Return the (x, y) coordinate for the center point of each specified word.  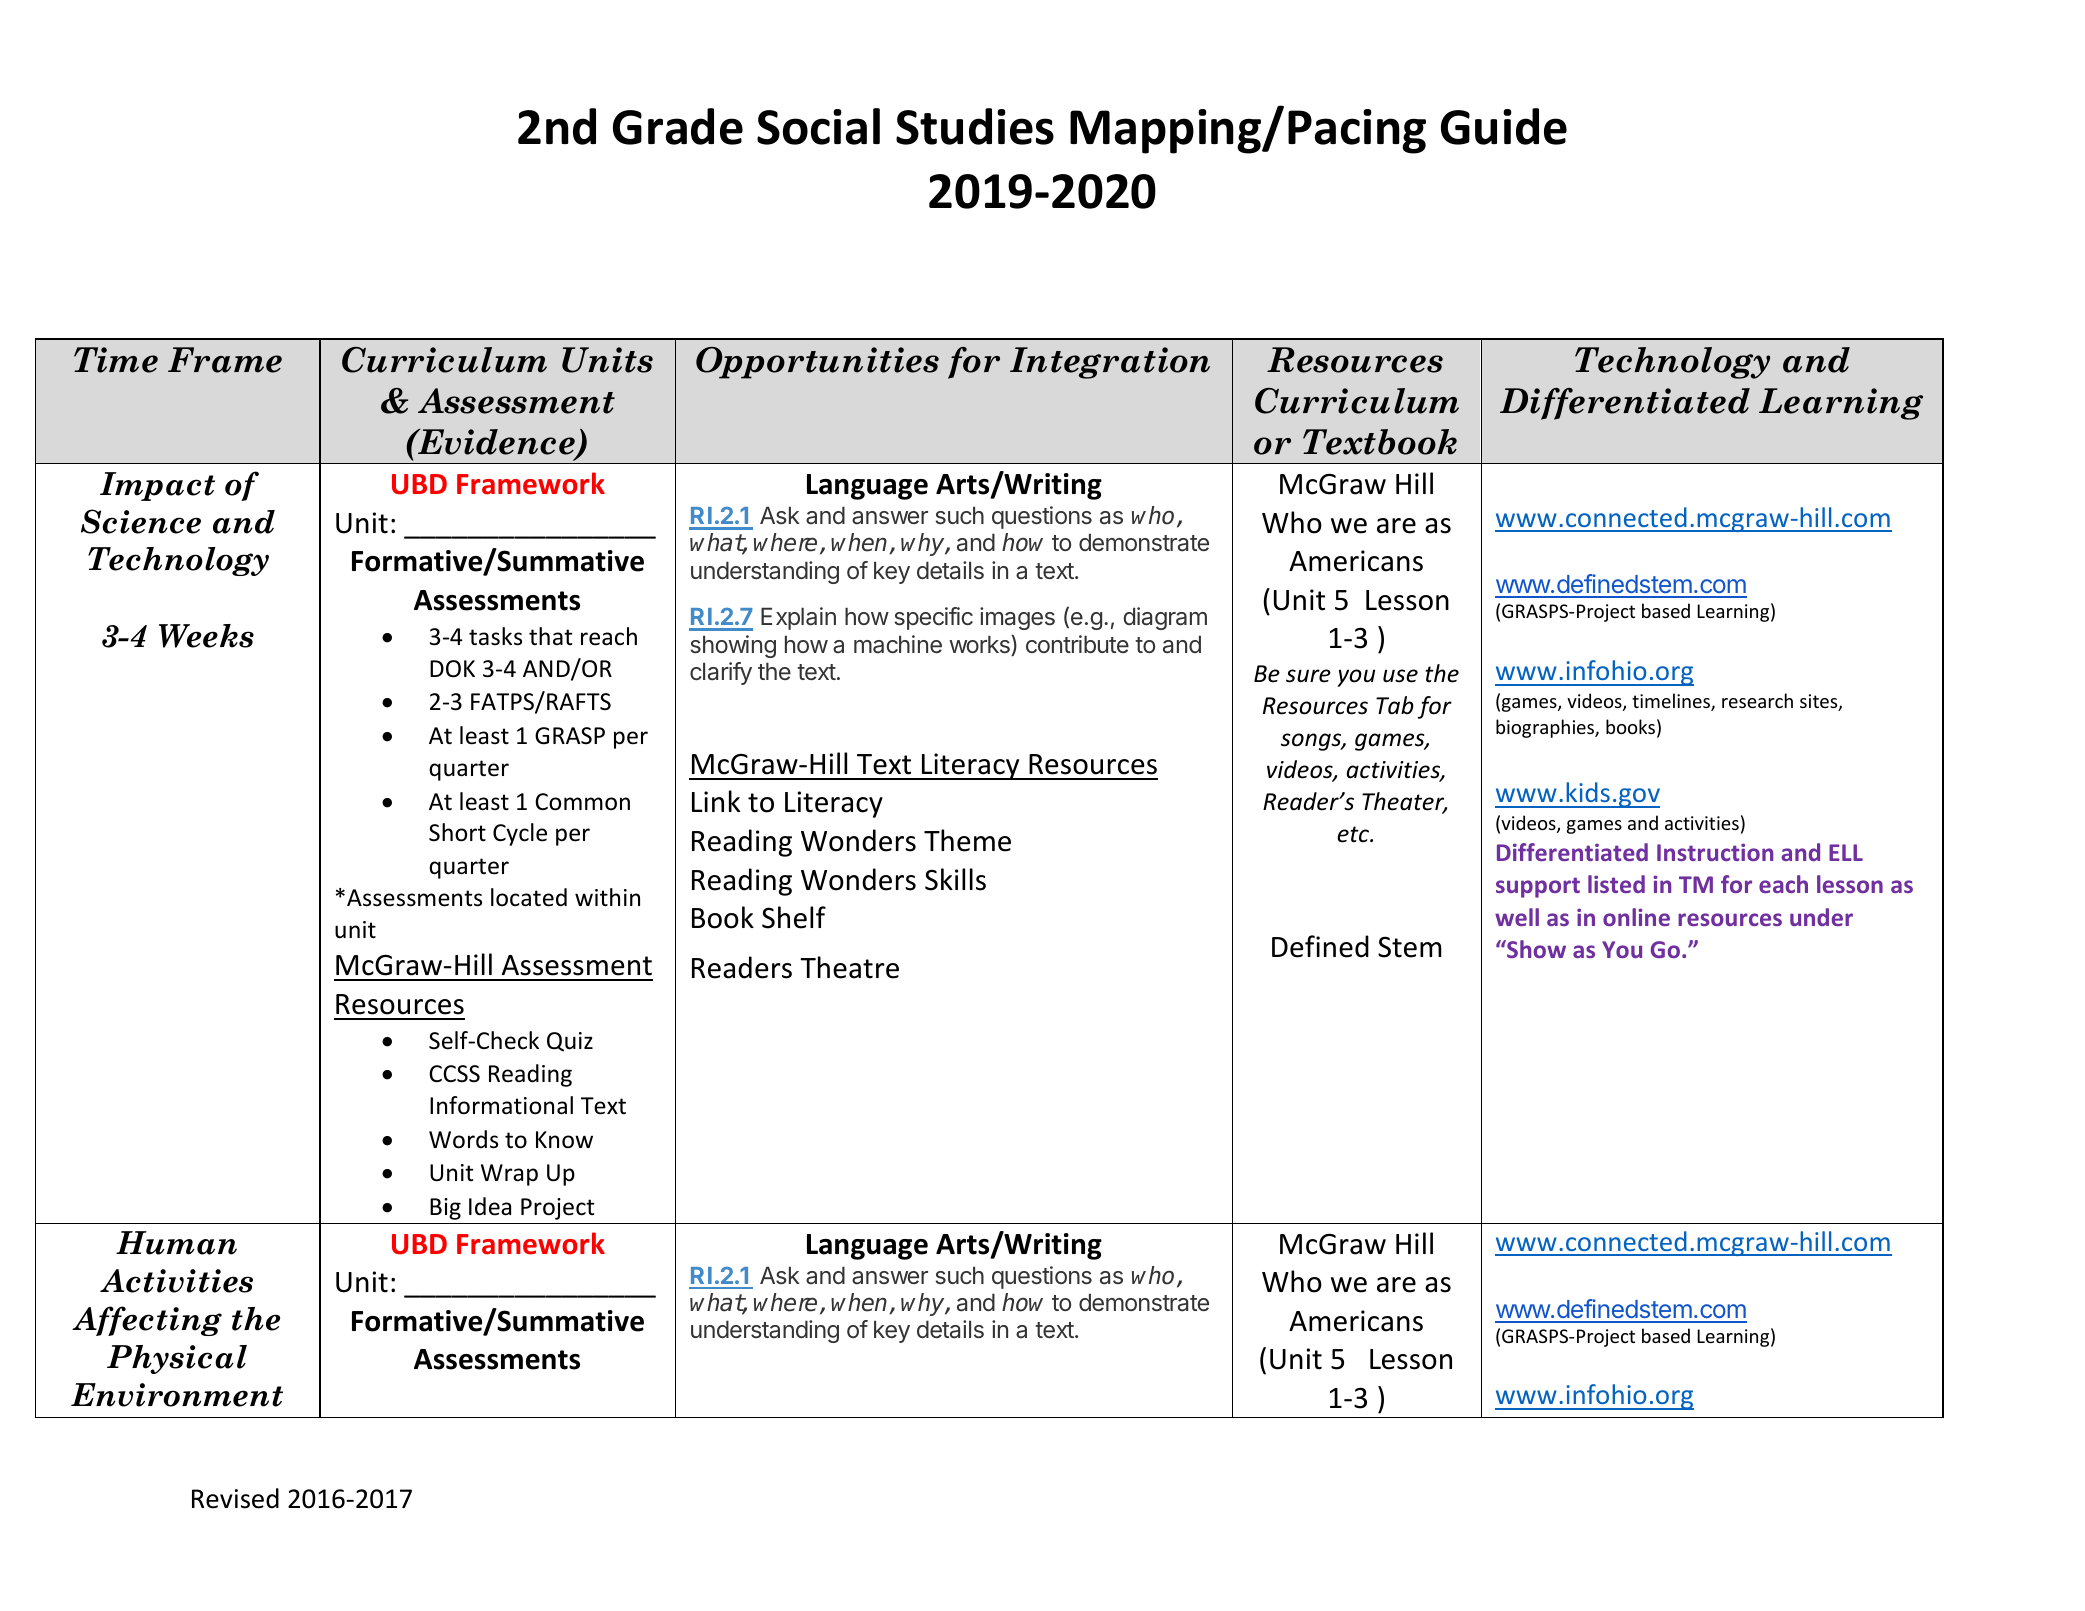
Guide (1504, 126)
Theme (967, 840)
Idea (490, 1206)
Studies (975, 126)
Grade (678, 126)
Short (457, 832)
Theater (1404, 802)
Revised (235, 1498)
